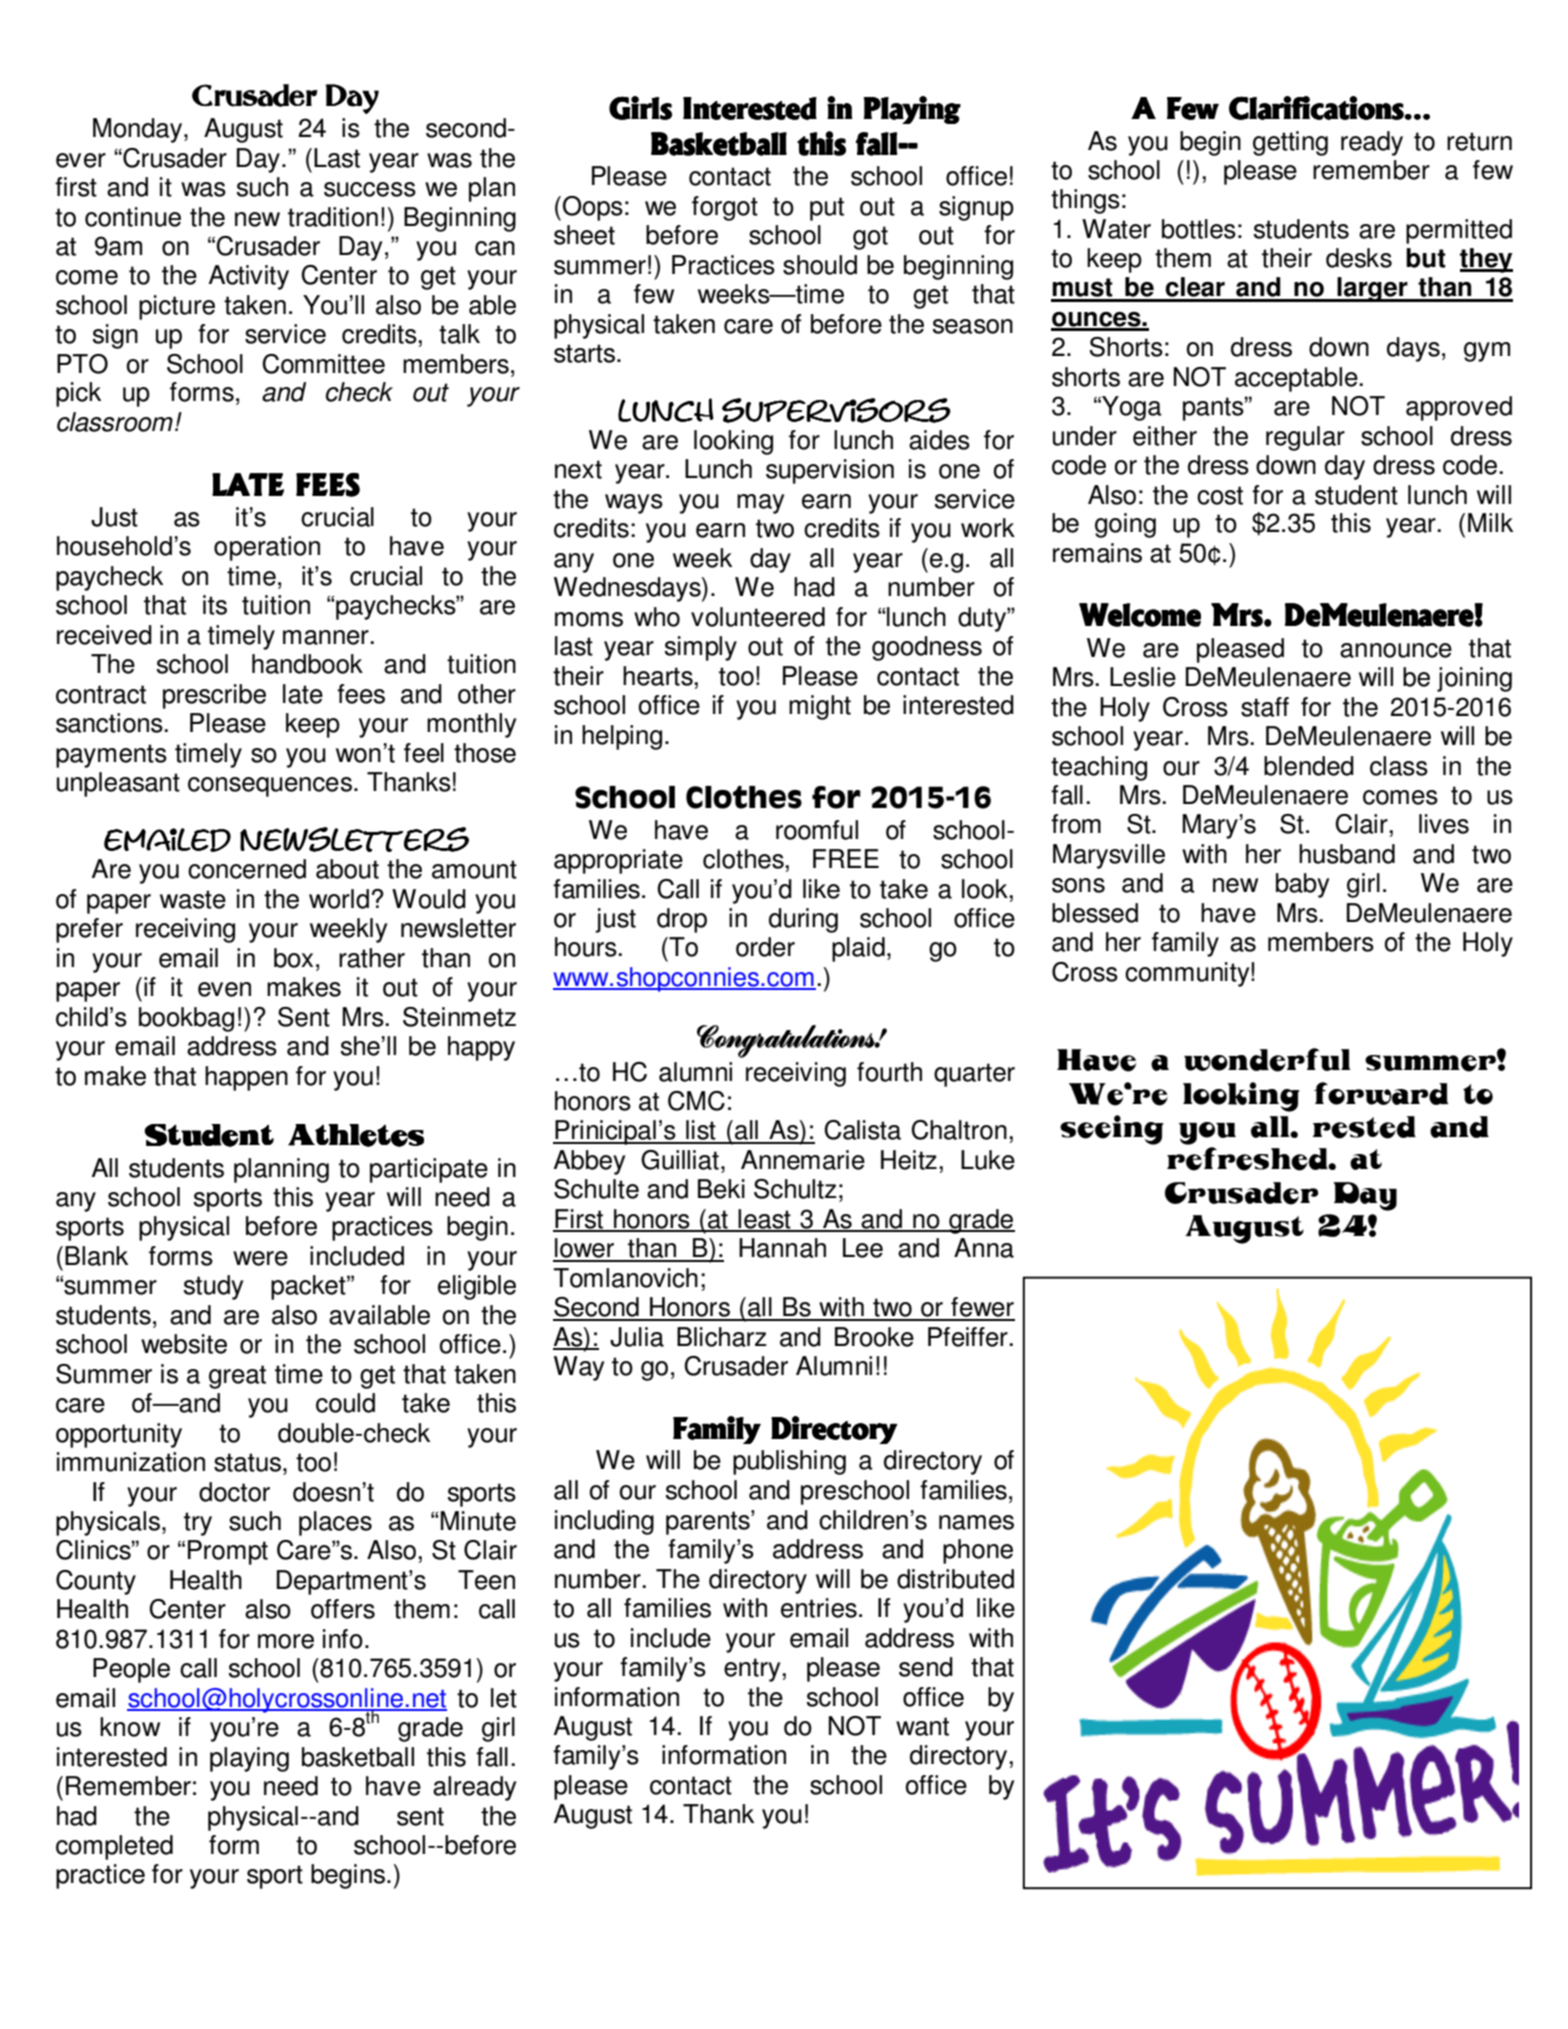  What do you see at coordinates (224, 989) in the document?
I see `even` at bounding box center [224, 989].
